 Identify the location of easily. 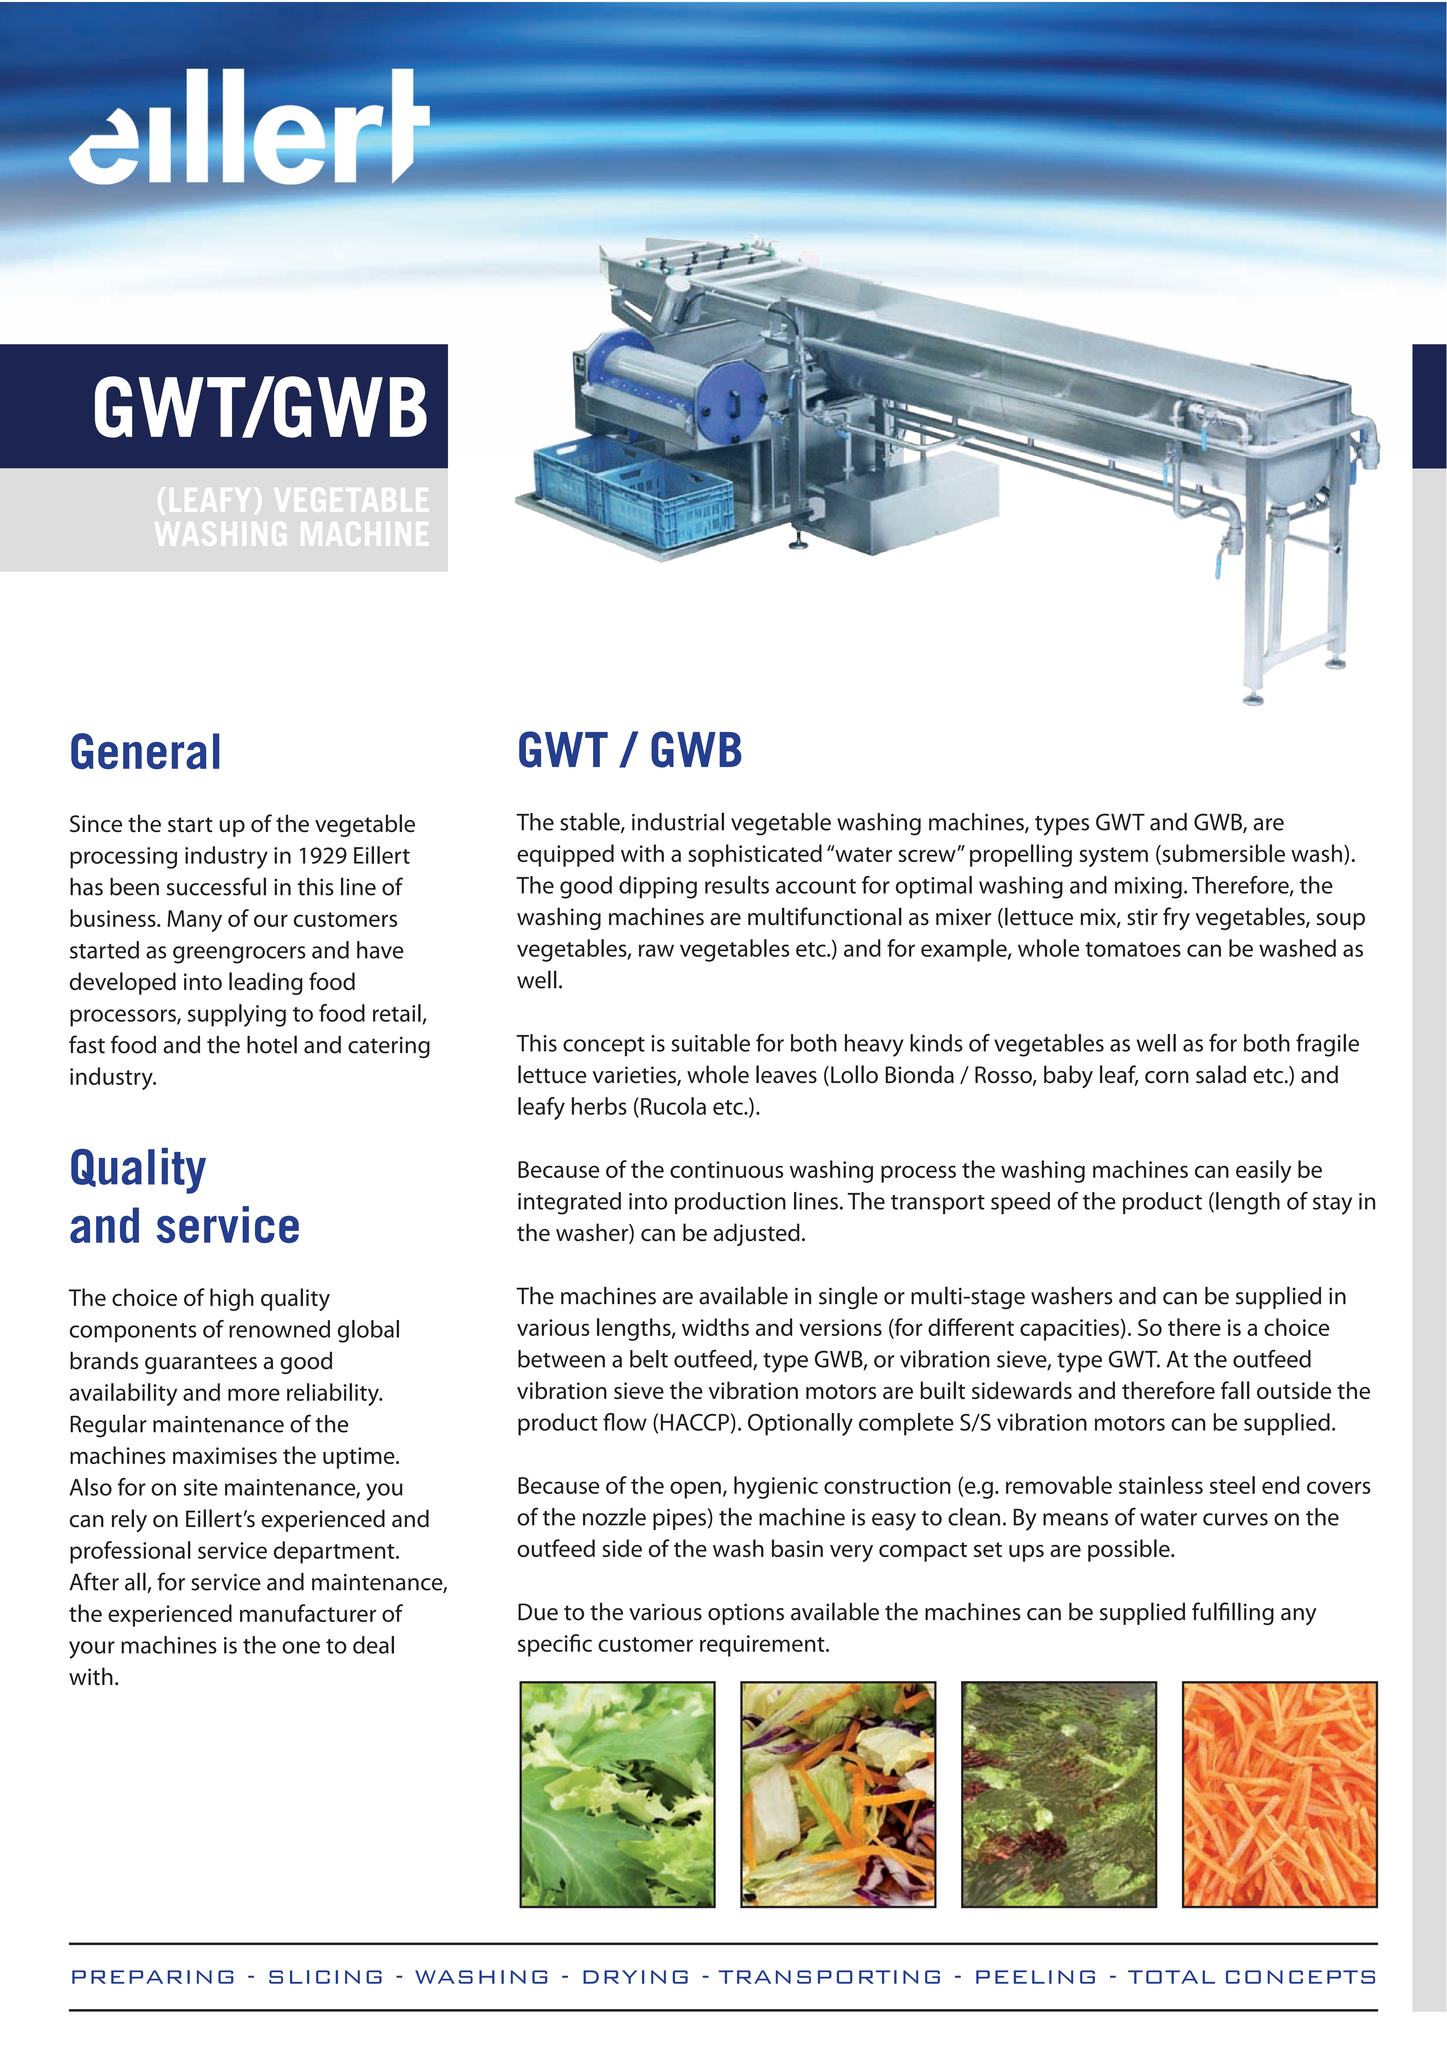
(1264, 1171).
